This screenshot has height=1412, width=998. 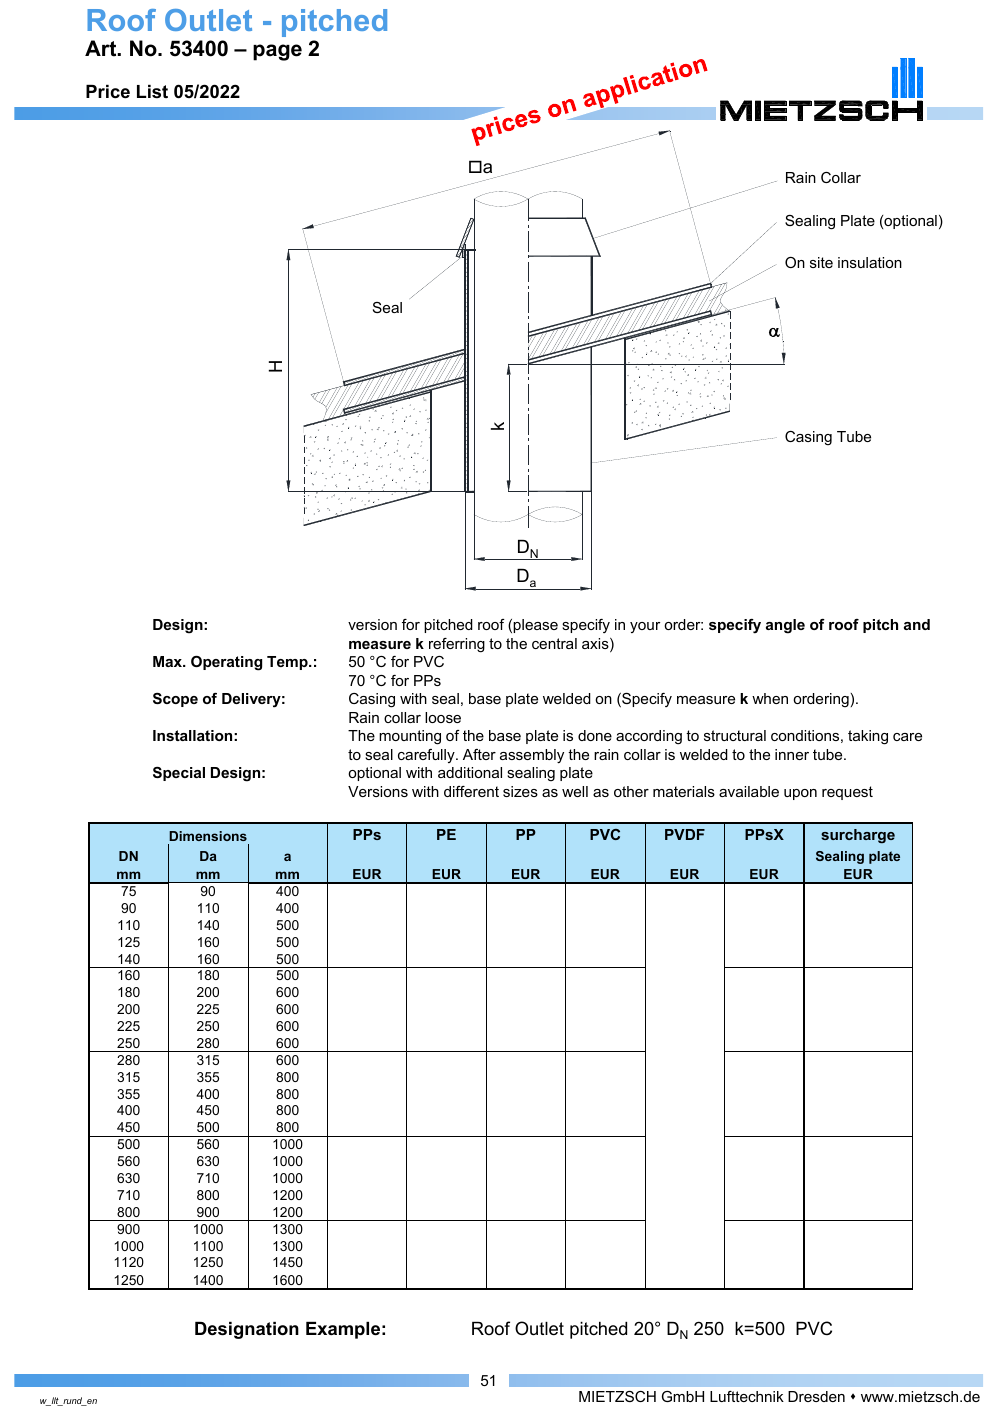 I want to click on Scope, so click(x=175, y=700).
